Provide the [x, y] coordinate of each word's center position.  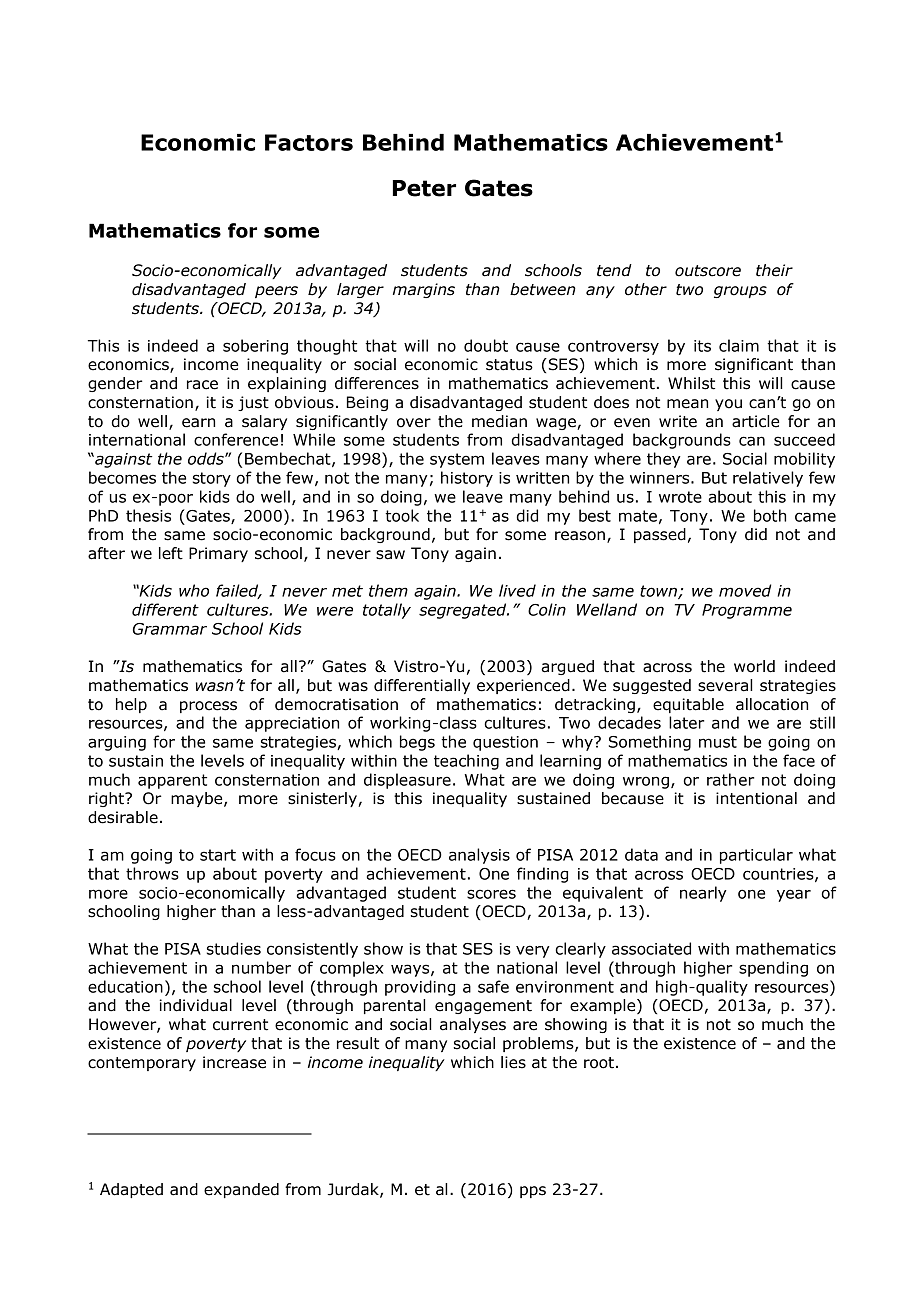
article [755, 421]
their [774, 270]
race [202, 385]
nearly [703, 894]
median [499, 421]
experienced [523, 686]
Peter [424, 188]
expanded [241, 1190]
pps [533, 1192]
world [754, 666]
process [208, 707]
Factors [309, 142]
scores [491, 894]
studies [234, 948]
